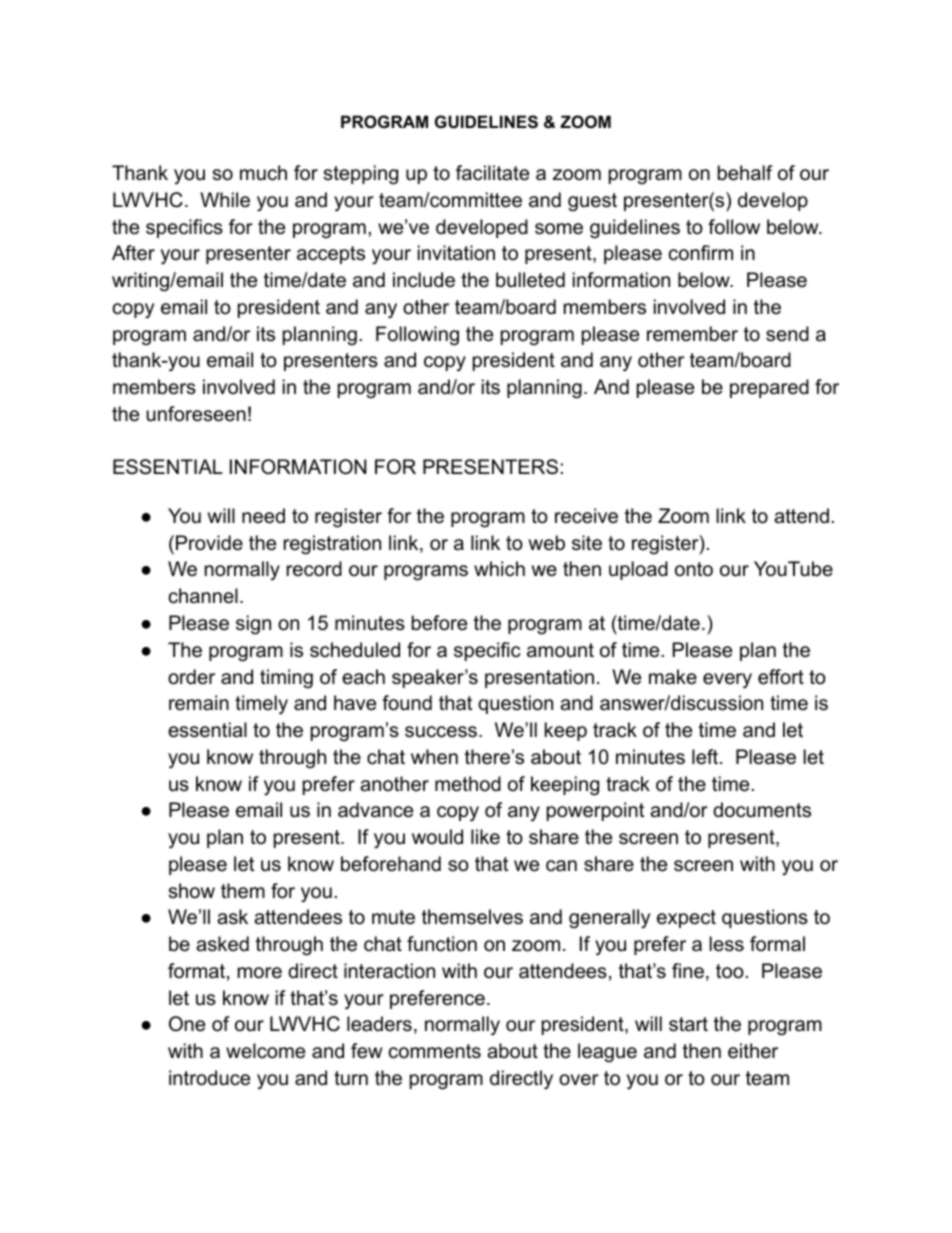 This document has width=952, height=1233. I want to click on facilitate, so click(492, 173).
